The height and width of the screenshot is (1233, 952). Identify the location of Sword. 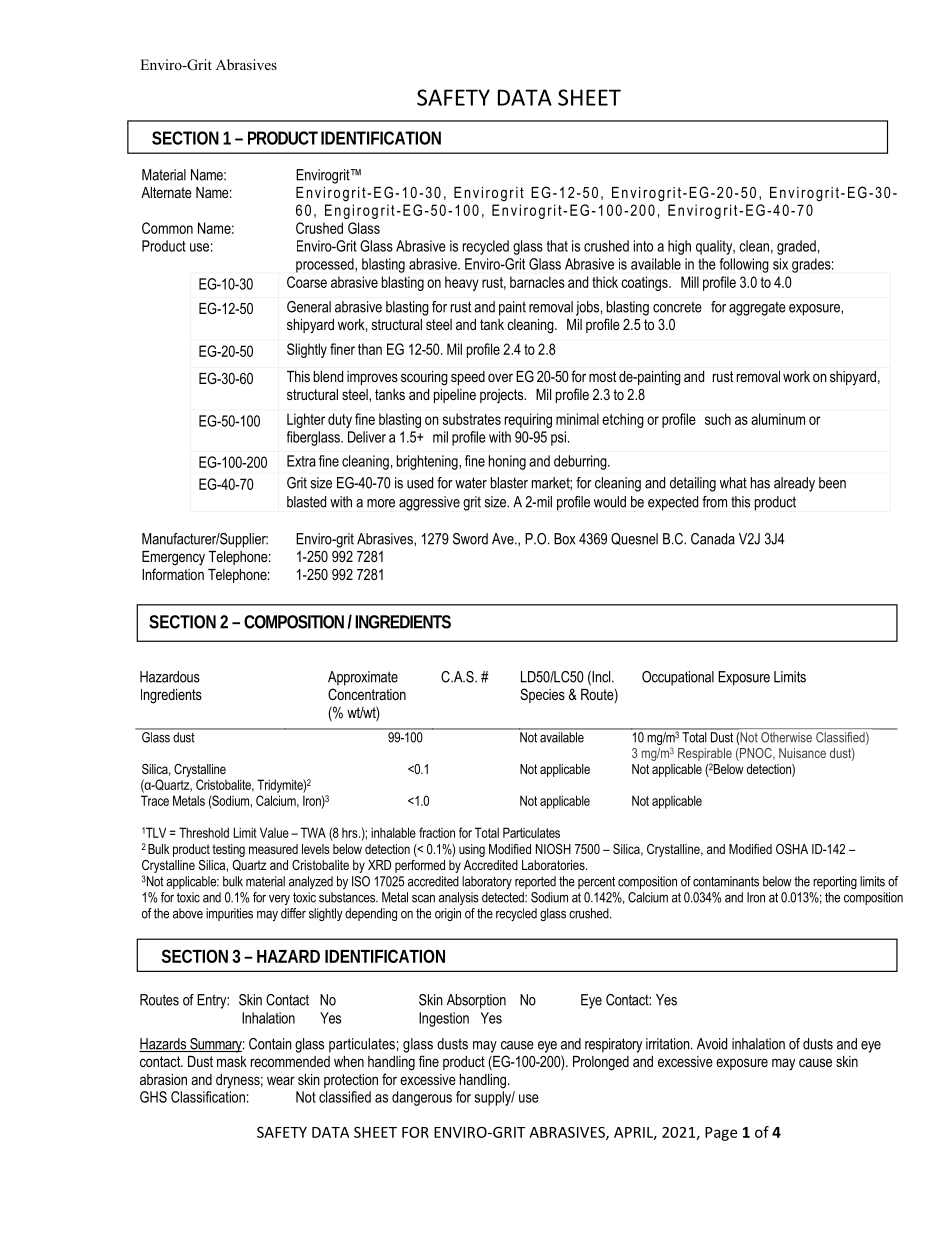
(470, 539).
